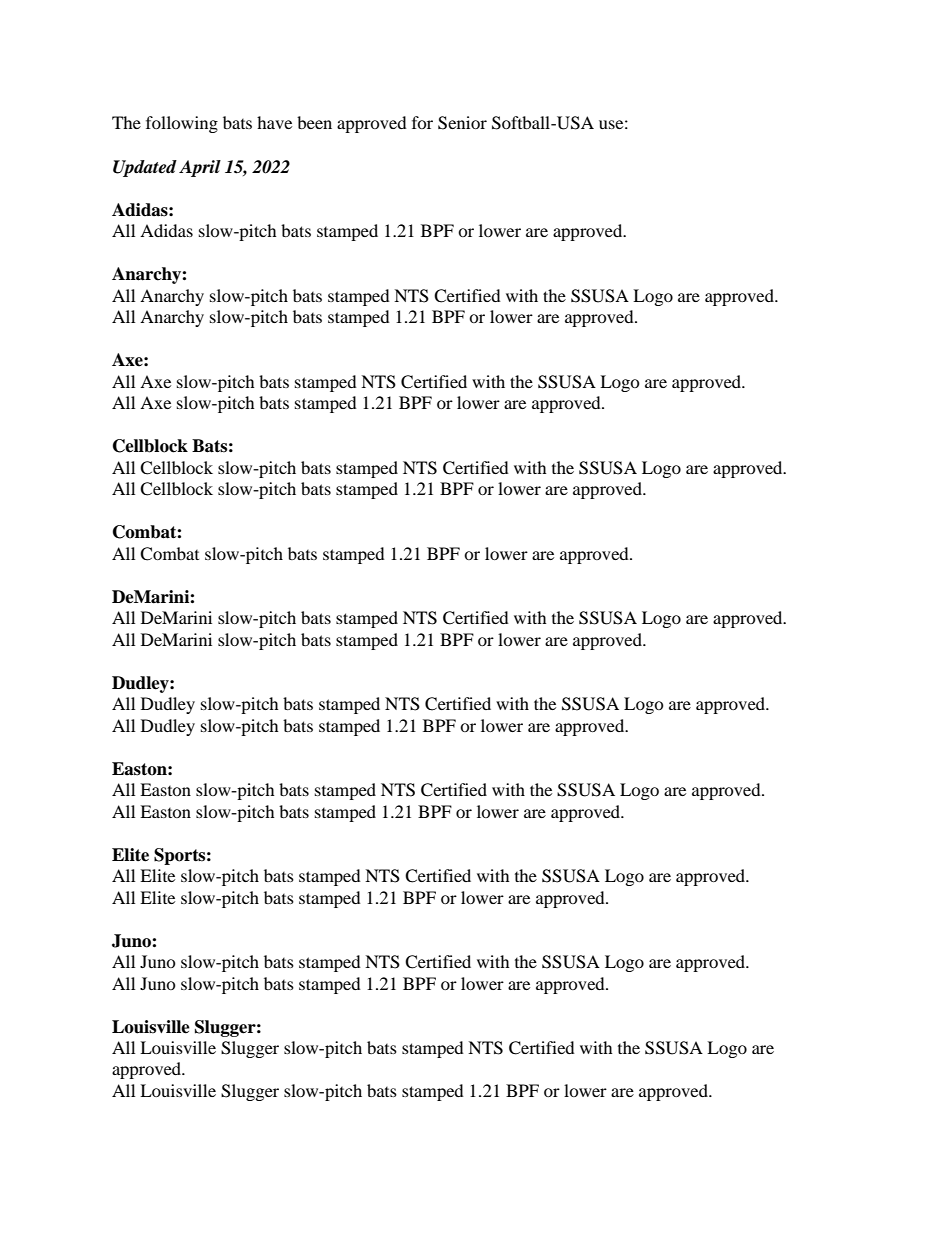 This page has width=952, height=1233. Describe the element at coordinates (182, 124) in the page. I see `following` at that location.
